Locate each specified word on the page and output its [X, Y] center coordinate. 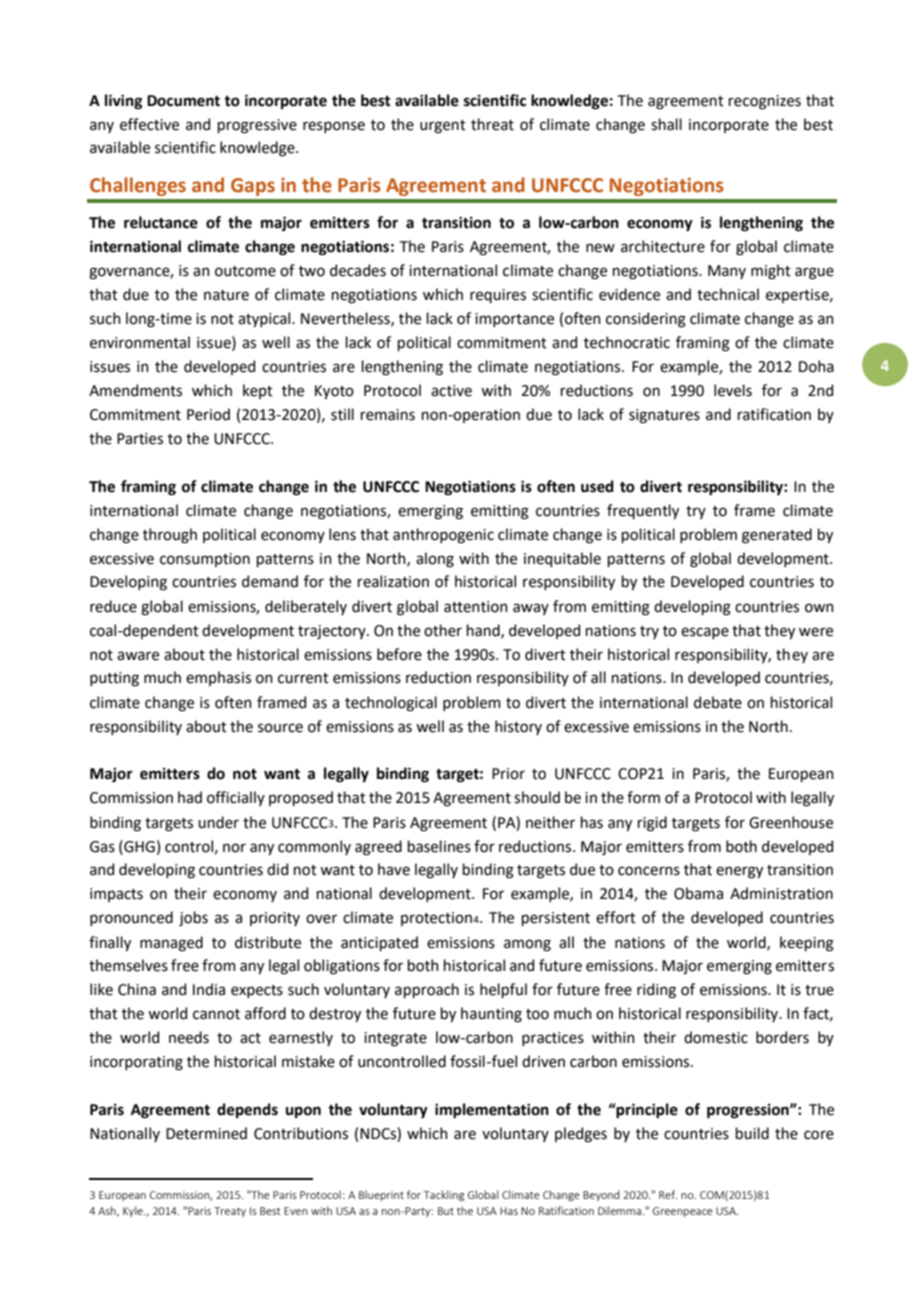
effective [149, 124]
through [170, 536]
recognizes [765, 102]
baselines [439, 846]
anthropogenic [443, 536]
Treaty [230, 1212]
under [218, 822]
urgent [443, 127]
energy [739, 872]
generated [777, 536]
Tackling [444, 1195]
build [752, 1133]
